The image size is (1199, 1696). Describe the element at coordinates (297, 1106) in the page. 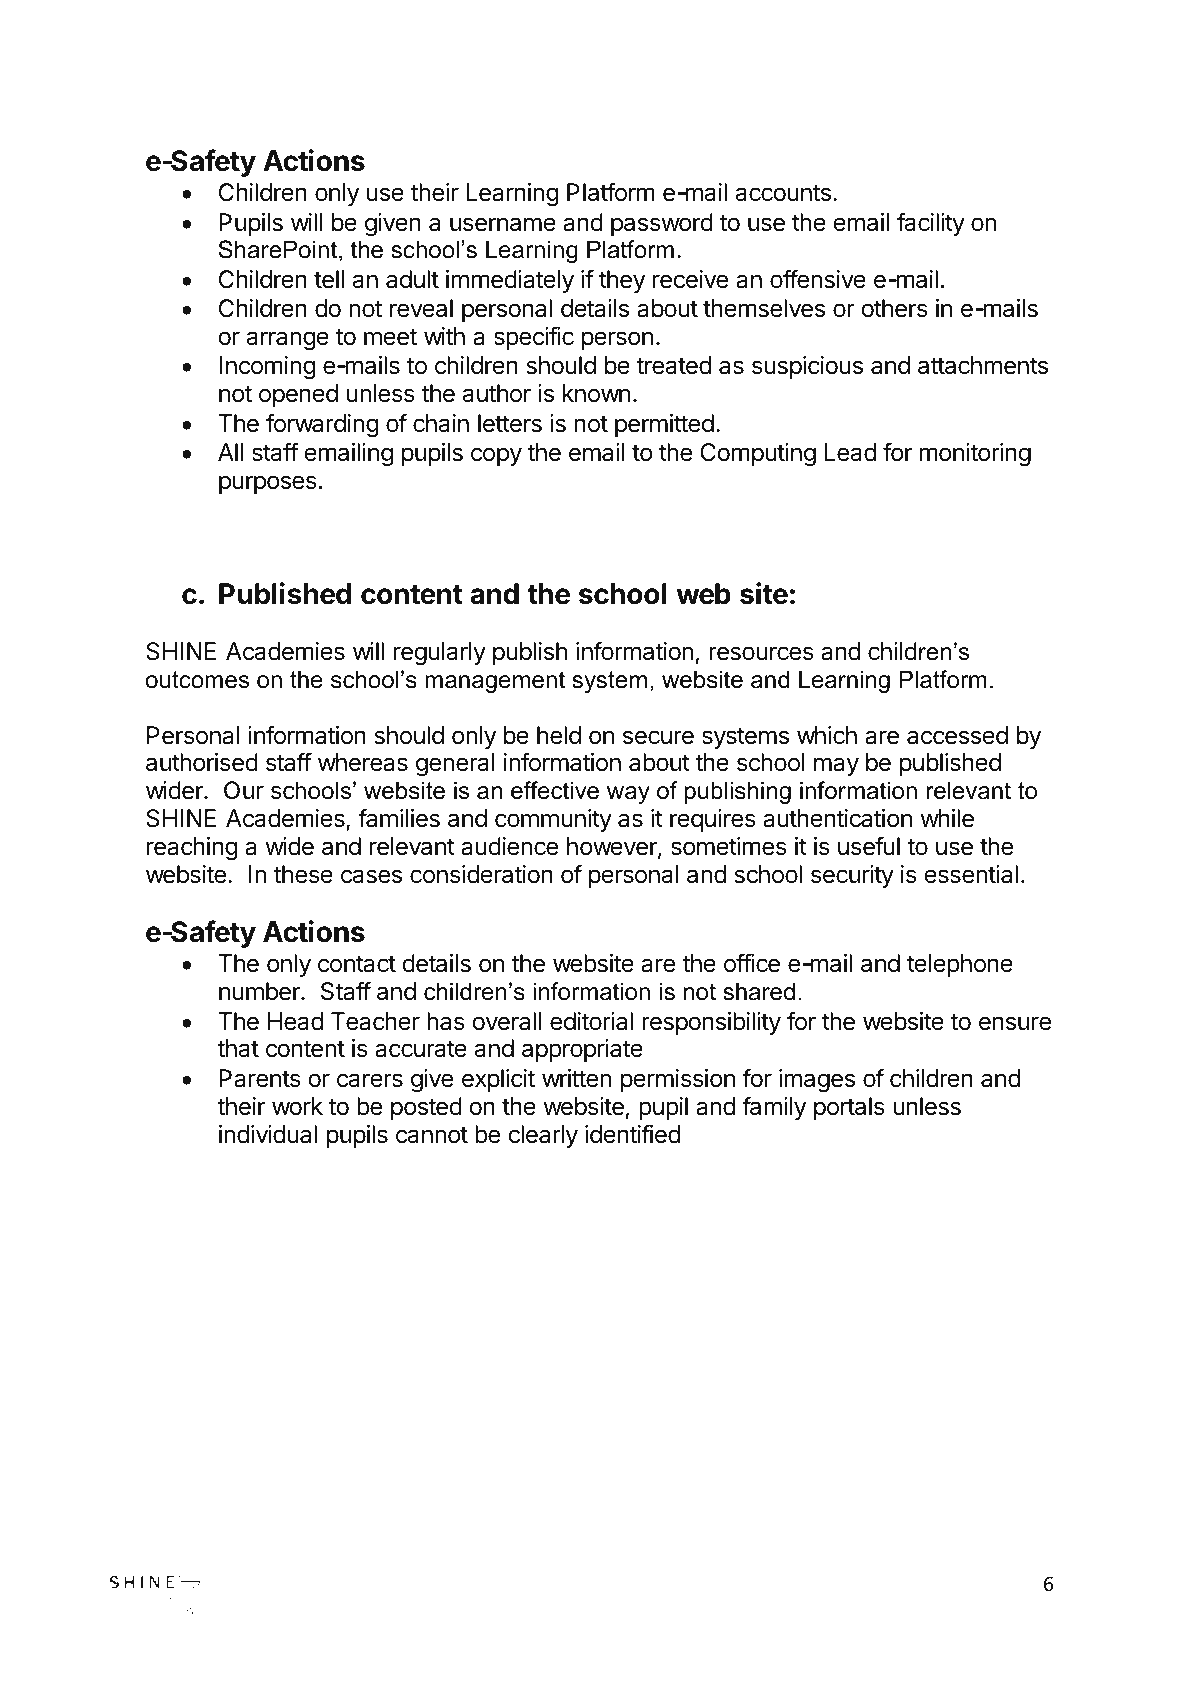

I see `work` at that location.
